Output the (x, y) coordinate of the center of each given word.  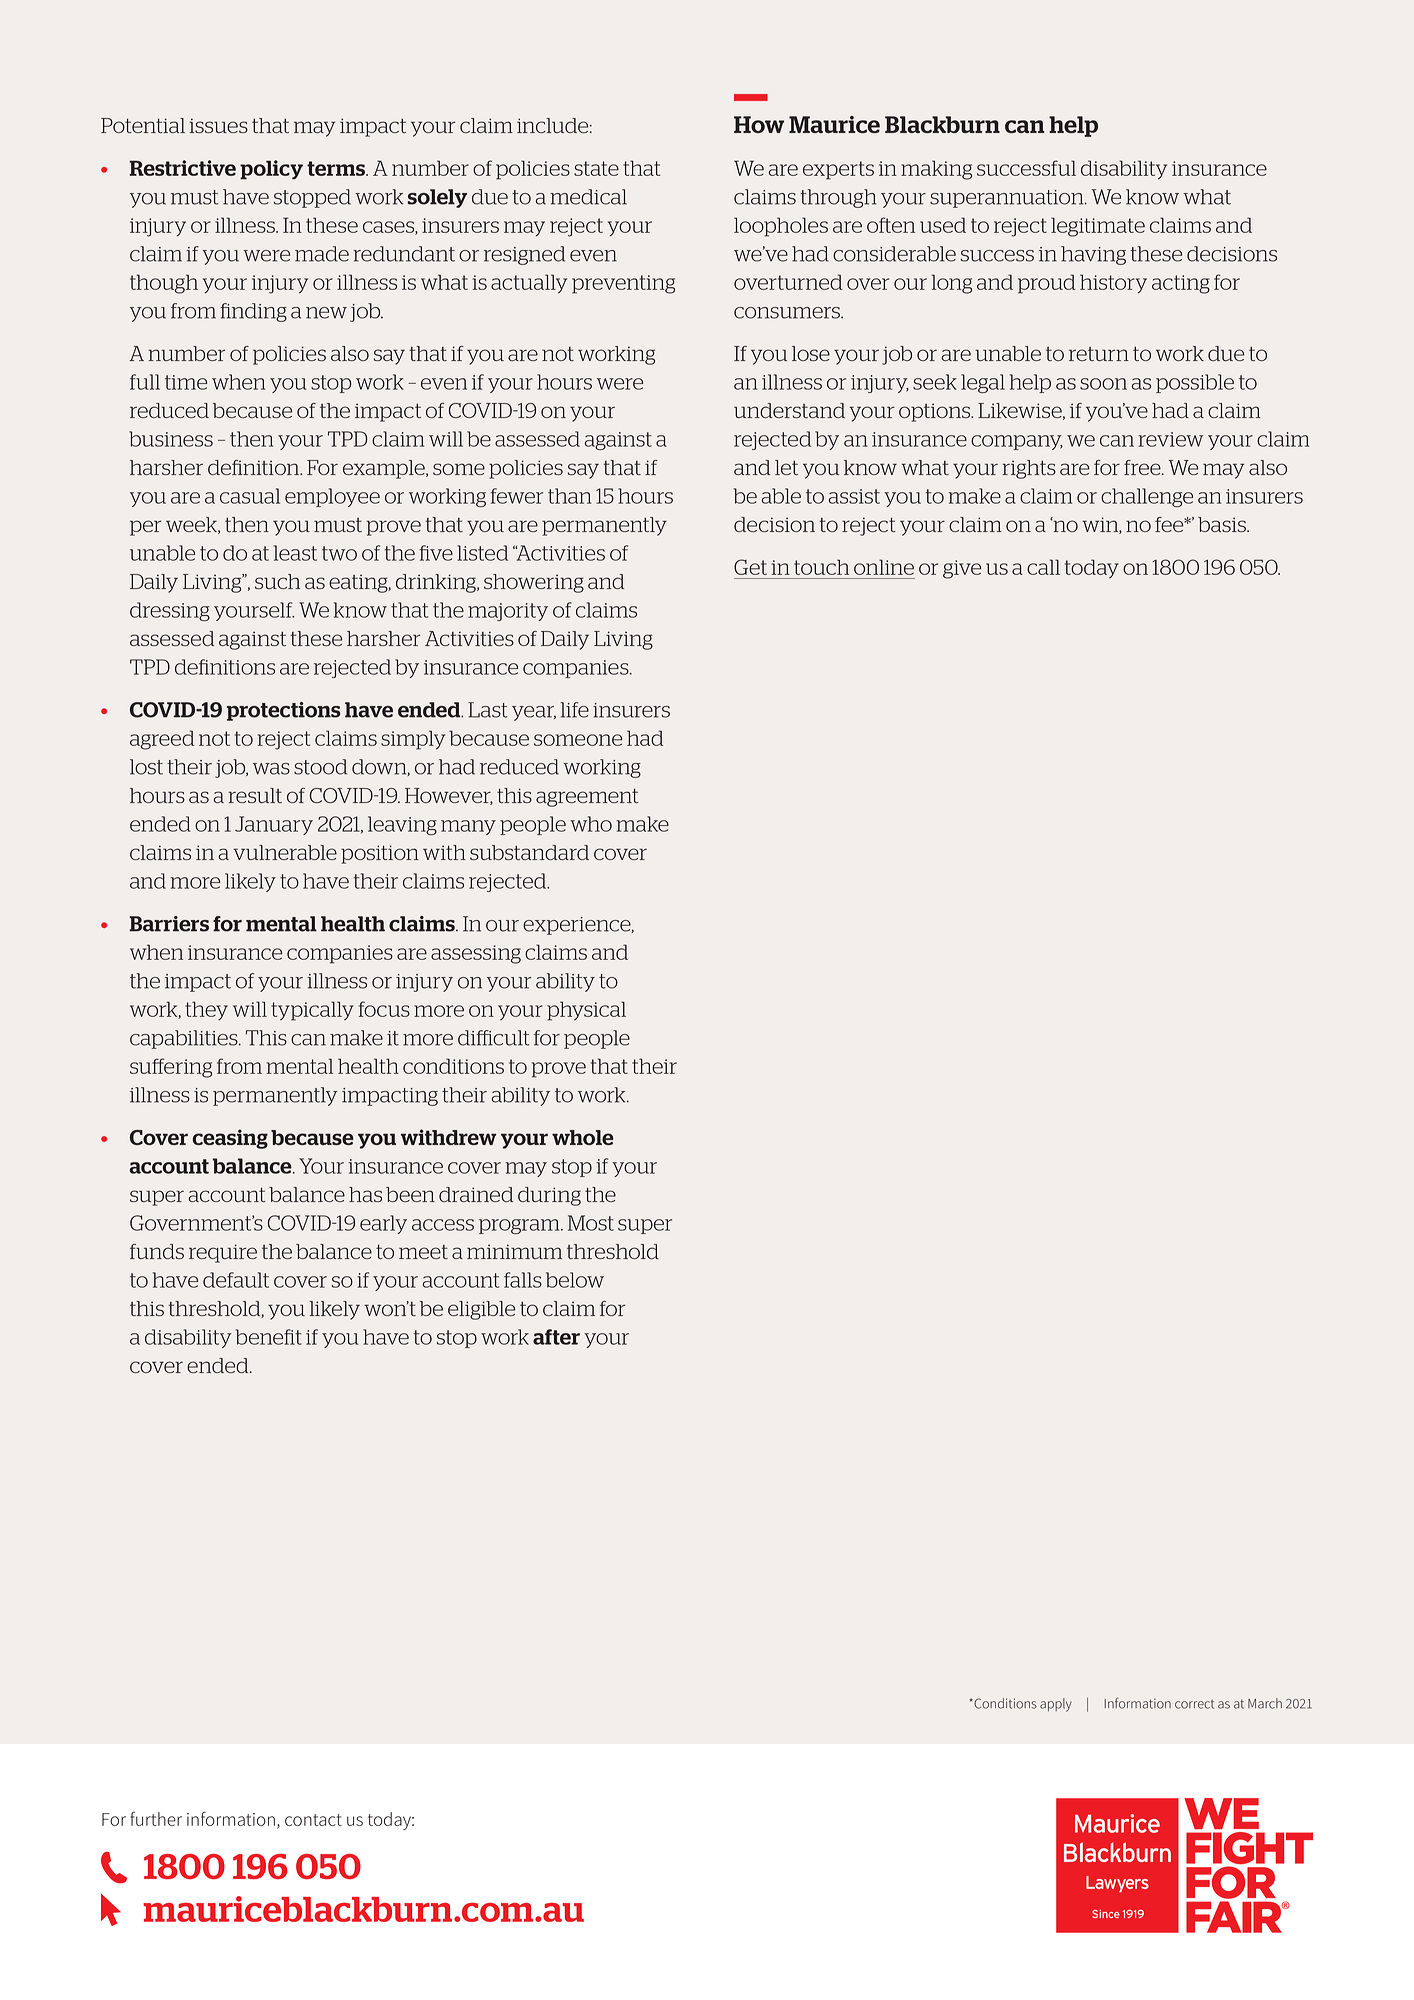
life (574, 710)
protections (283, 711)
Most (591, 1223)
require (223, 1253)
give (962, 569)
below (575, 1280)
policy (271, 170)
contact (313, 1820)
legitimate (1098, 227)
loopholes (781, 227)
